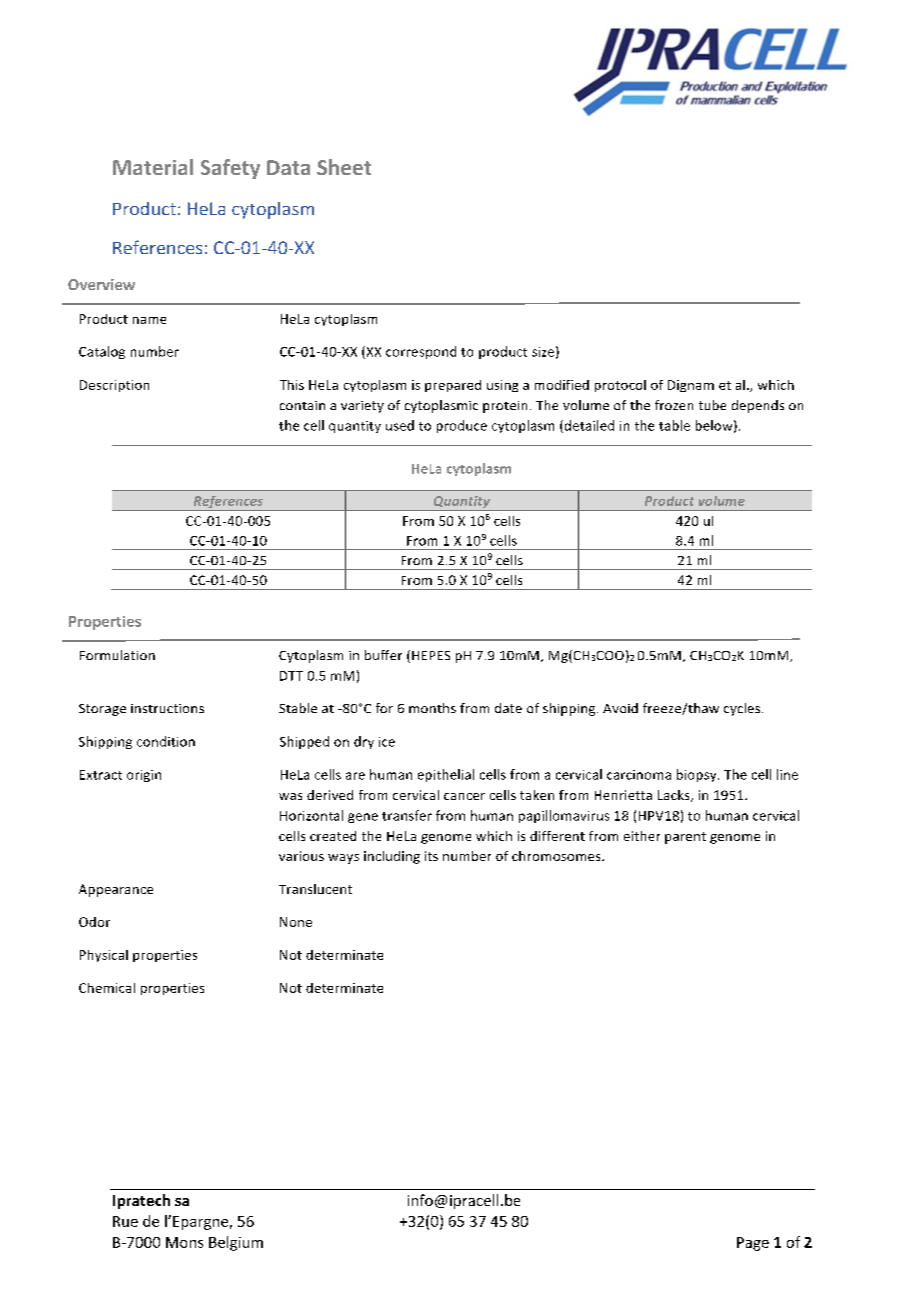 This page has height=1308, width=924. What do you see at coordinates (712, 405) in the page?
I see `tube` at bounding box center [712, 405].
